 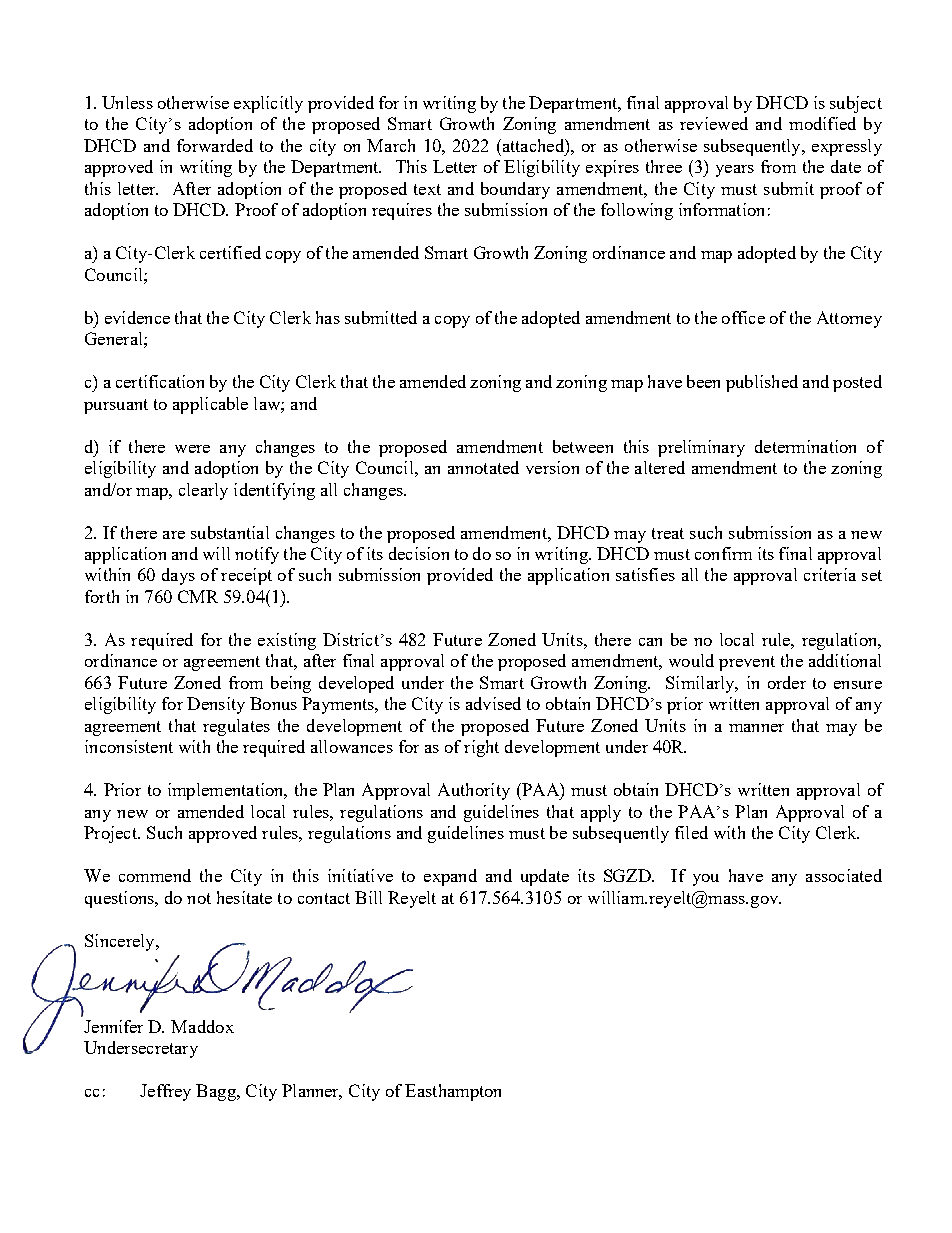 I want to click on Bill, so click(x=368, y=897).
